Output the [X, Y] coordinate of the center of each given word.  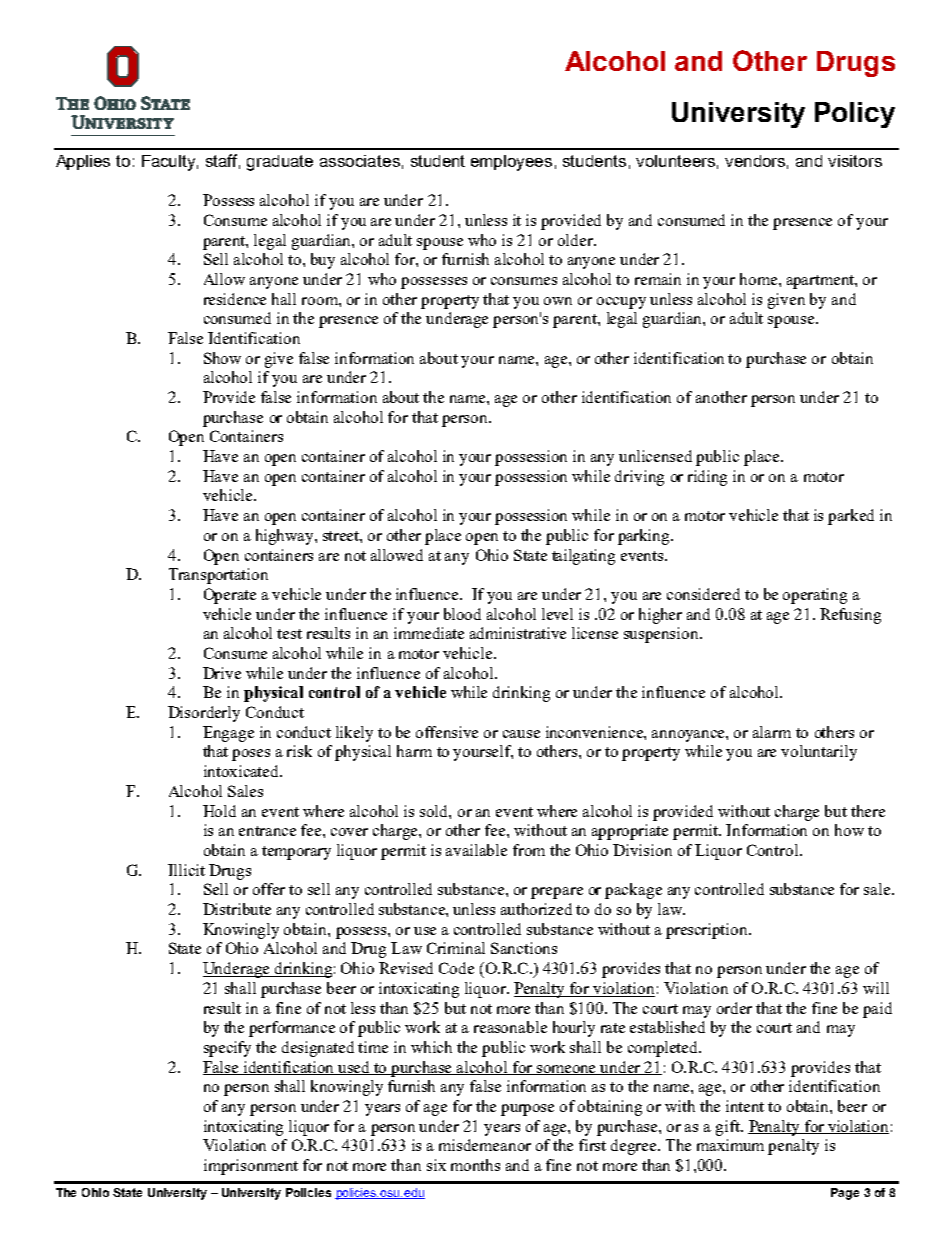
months [475, 1165]
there [868, 811]
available [476, 850]
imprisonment [251, 1167]
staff [223, 161]
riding [707, 478]
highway [286, 537]
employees [511, 163]
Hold [219, 811]
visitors [855, 161]
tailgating [583, 557]
